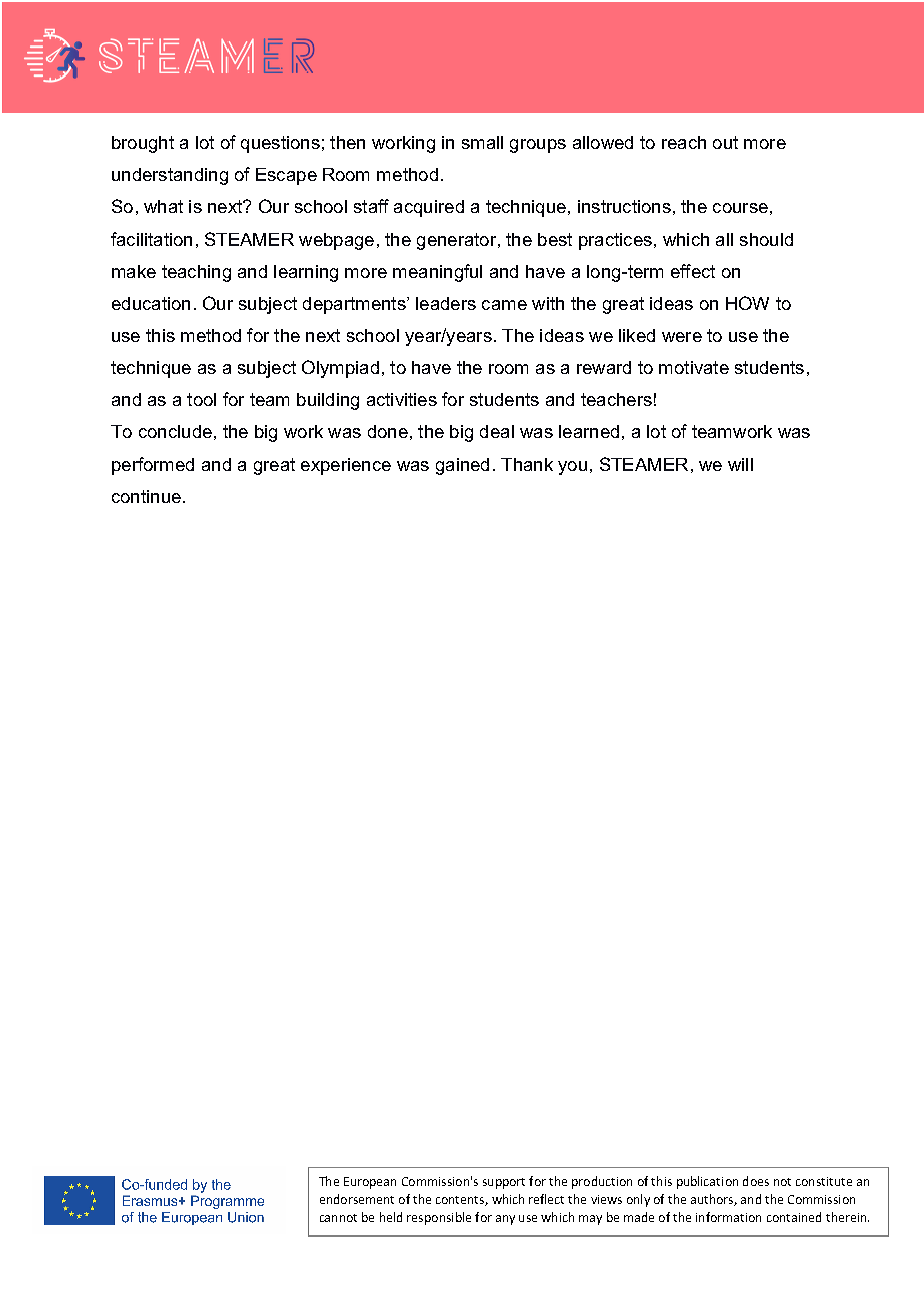 The height and width of the screenshot is (1308, 924). Describe the element at coordinates (740, 208) in the screenshot. I see `course` at that location.
